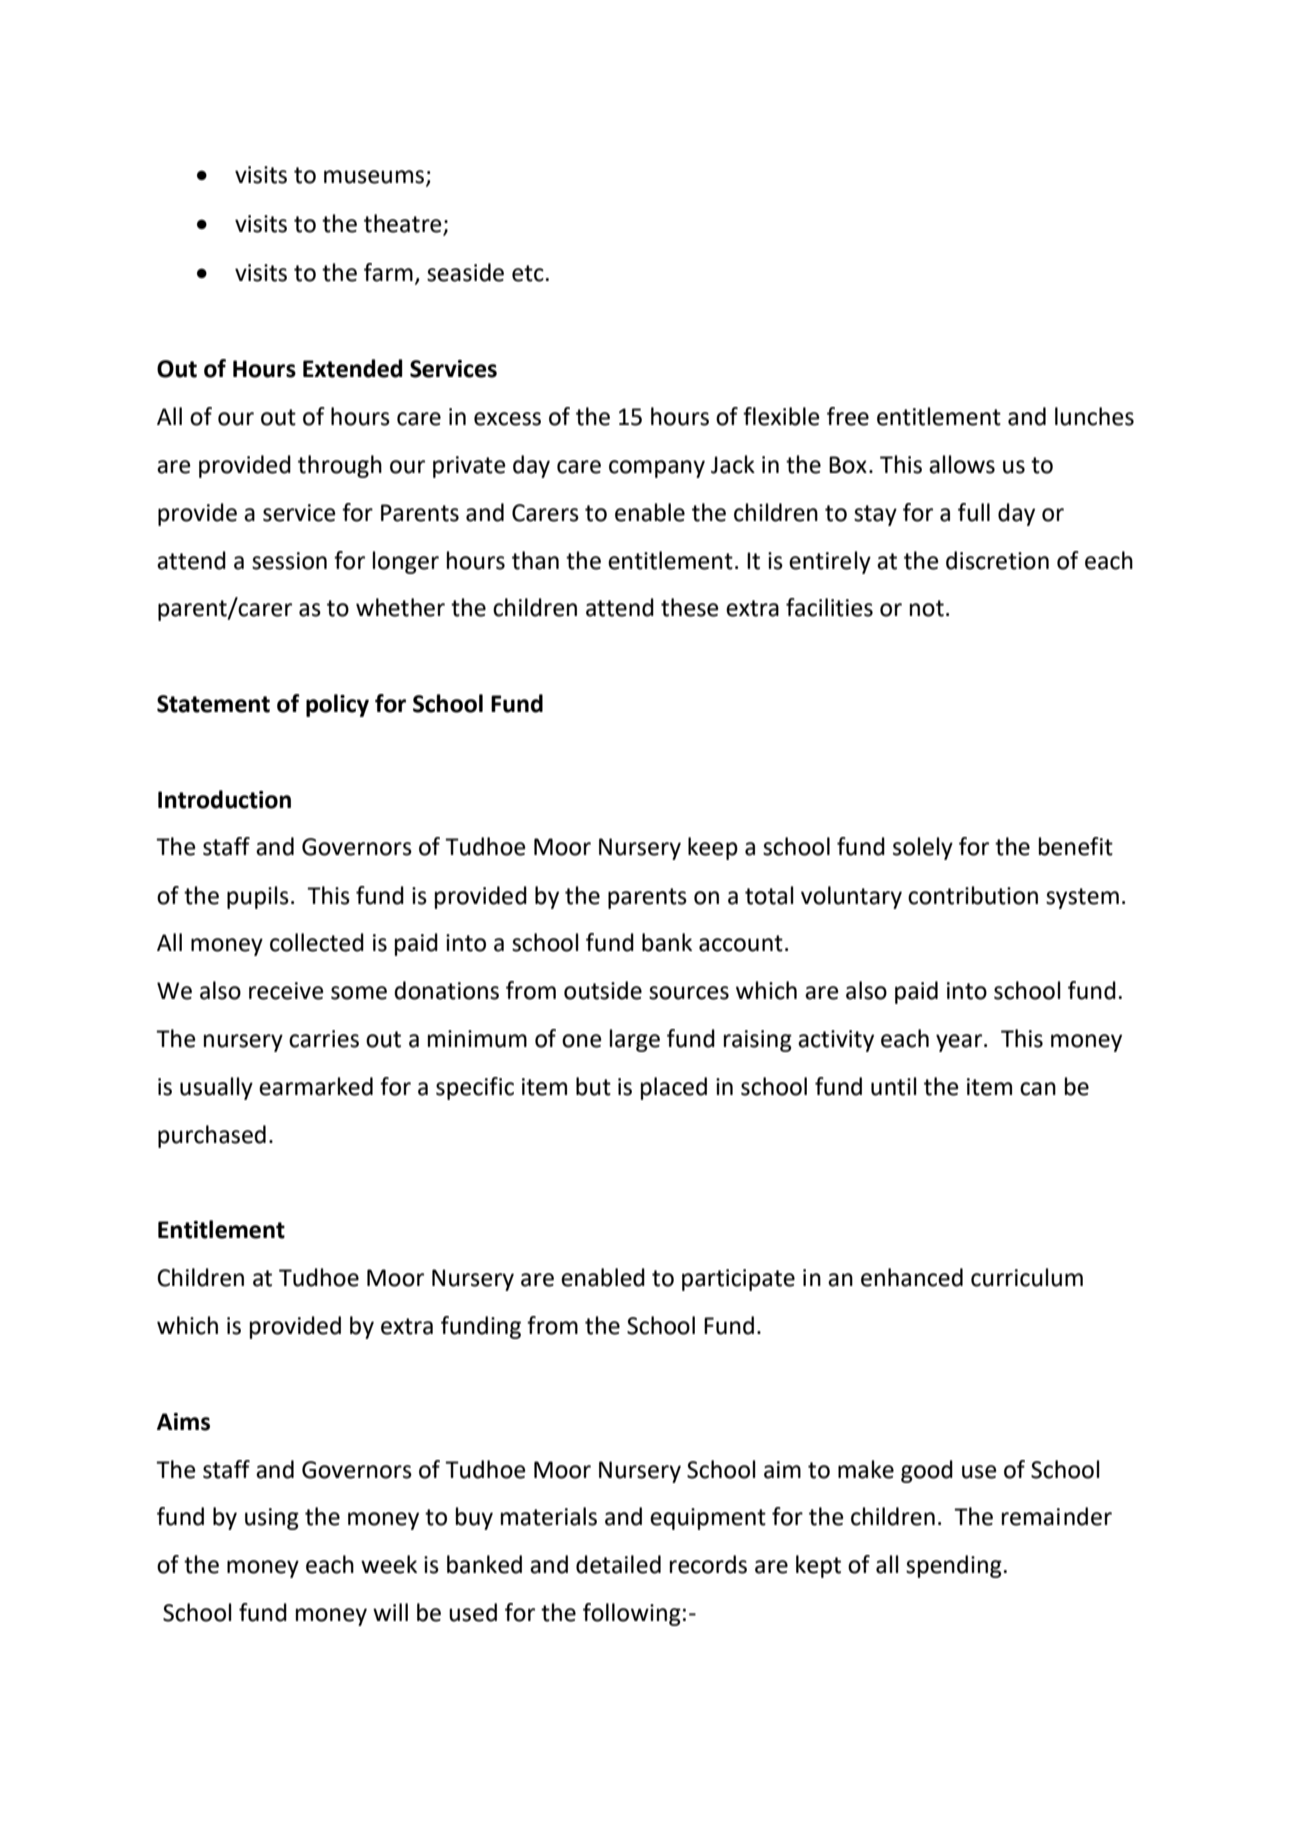  Describe the element at coordinates (316, 1086) in the image. I see `earmarked` at that location.
